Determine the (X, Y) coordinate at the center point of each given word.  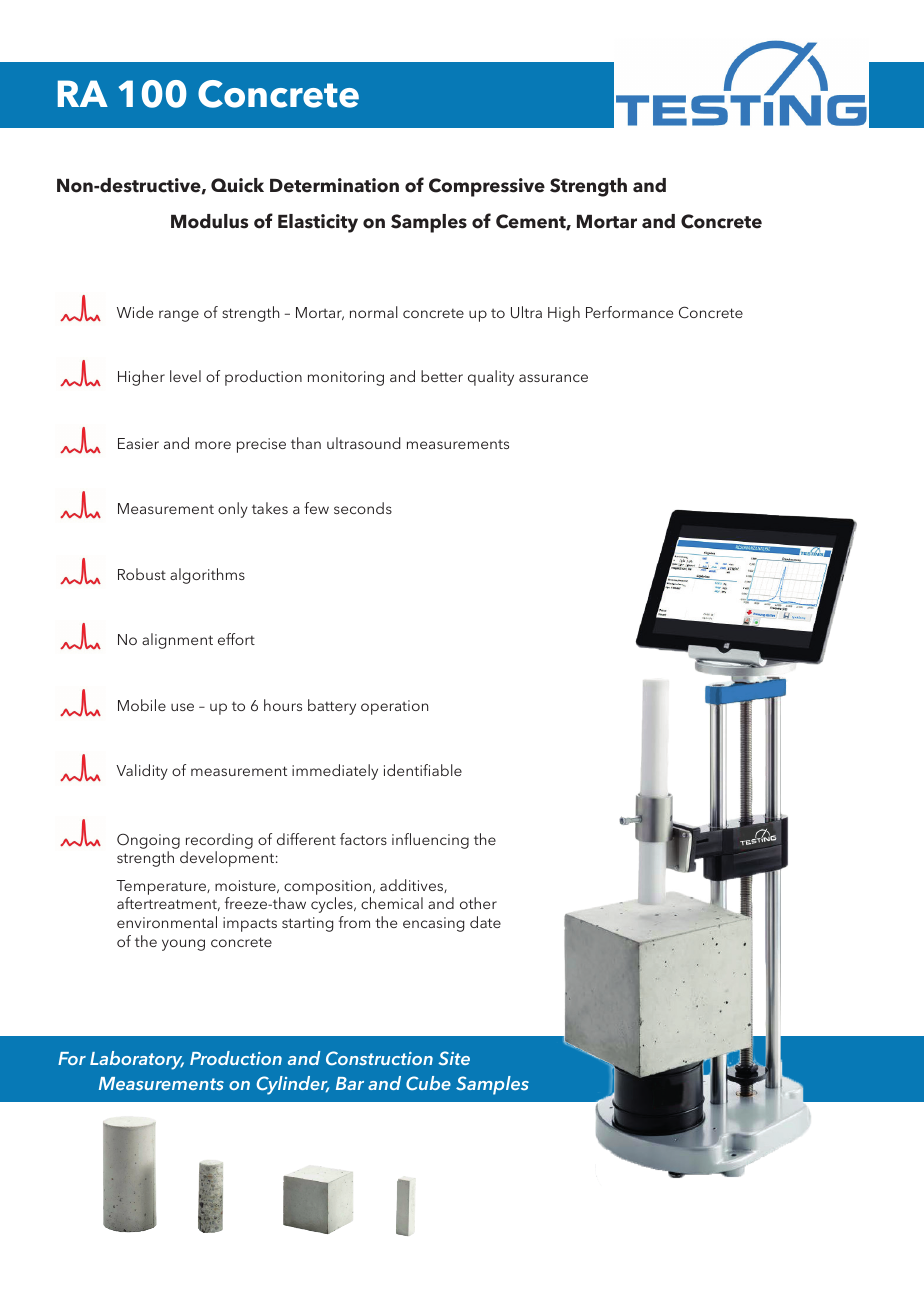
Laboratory (137, 1060)
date (485, 922)
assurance (553, 378)
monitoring (346, 378)
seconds (363, 508)
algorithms (207, 576)
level (185, 376)
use (182, 707)
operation (394, 707)
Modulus (209, 221)
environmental (167, 922)
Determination (334, 185)
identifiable (423, 770)
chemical (392, 903)
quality (491, 378)
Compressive (487, 187)
